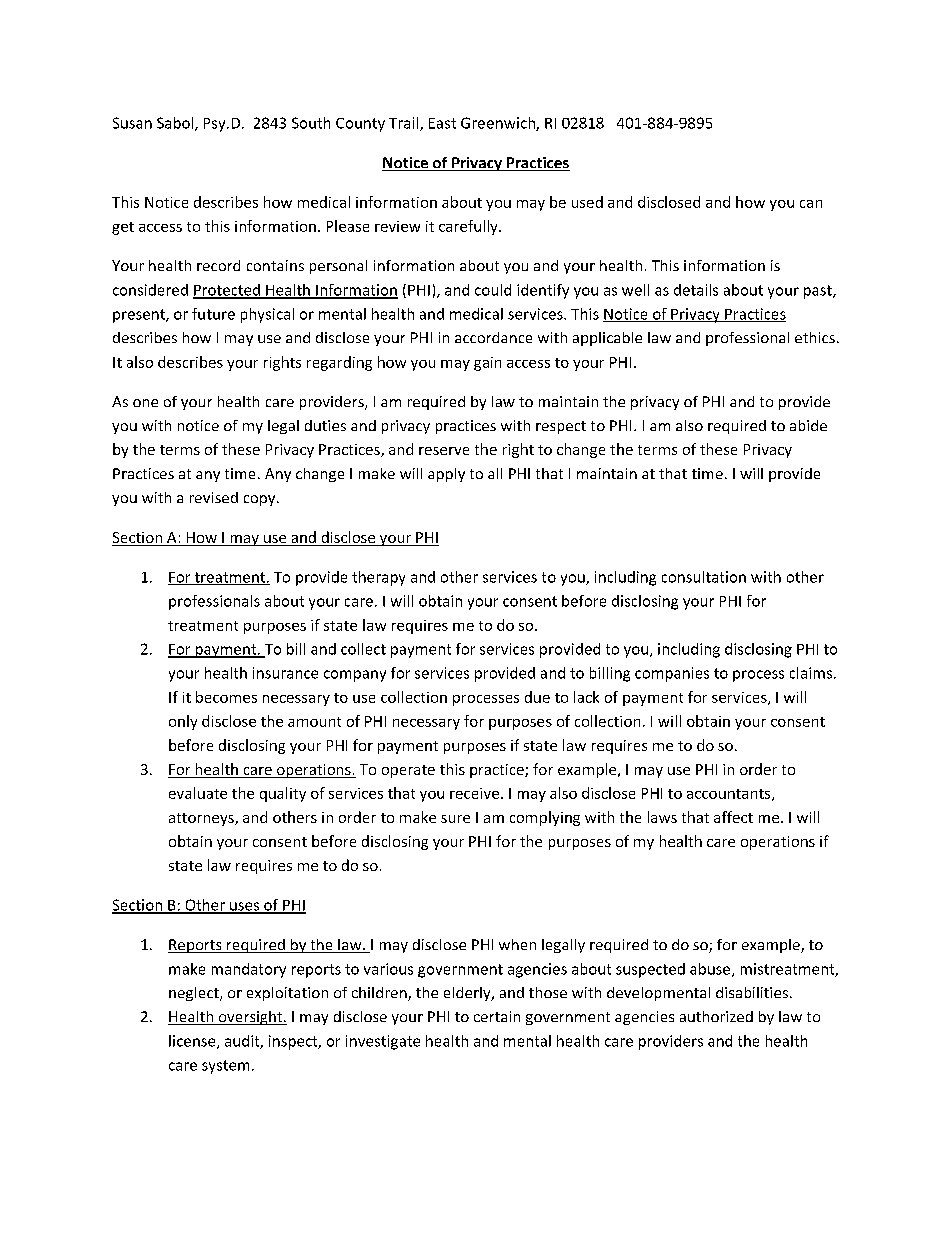 This page has height=1233, width=952. I want to click on revised, so click(214, 497).
